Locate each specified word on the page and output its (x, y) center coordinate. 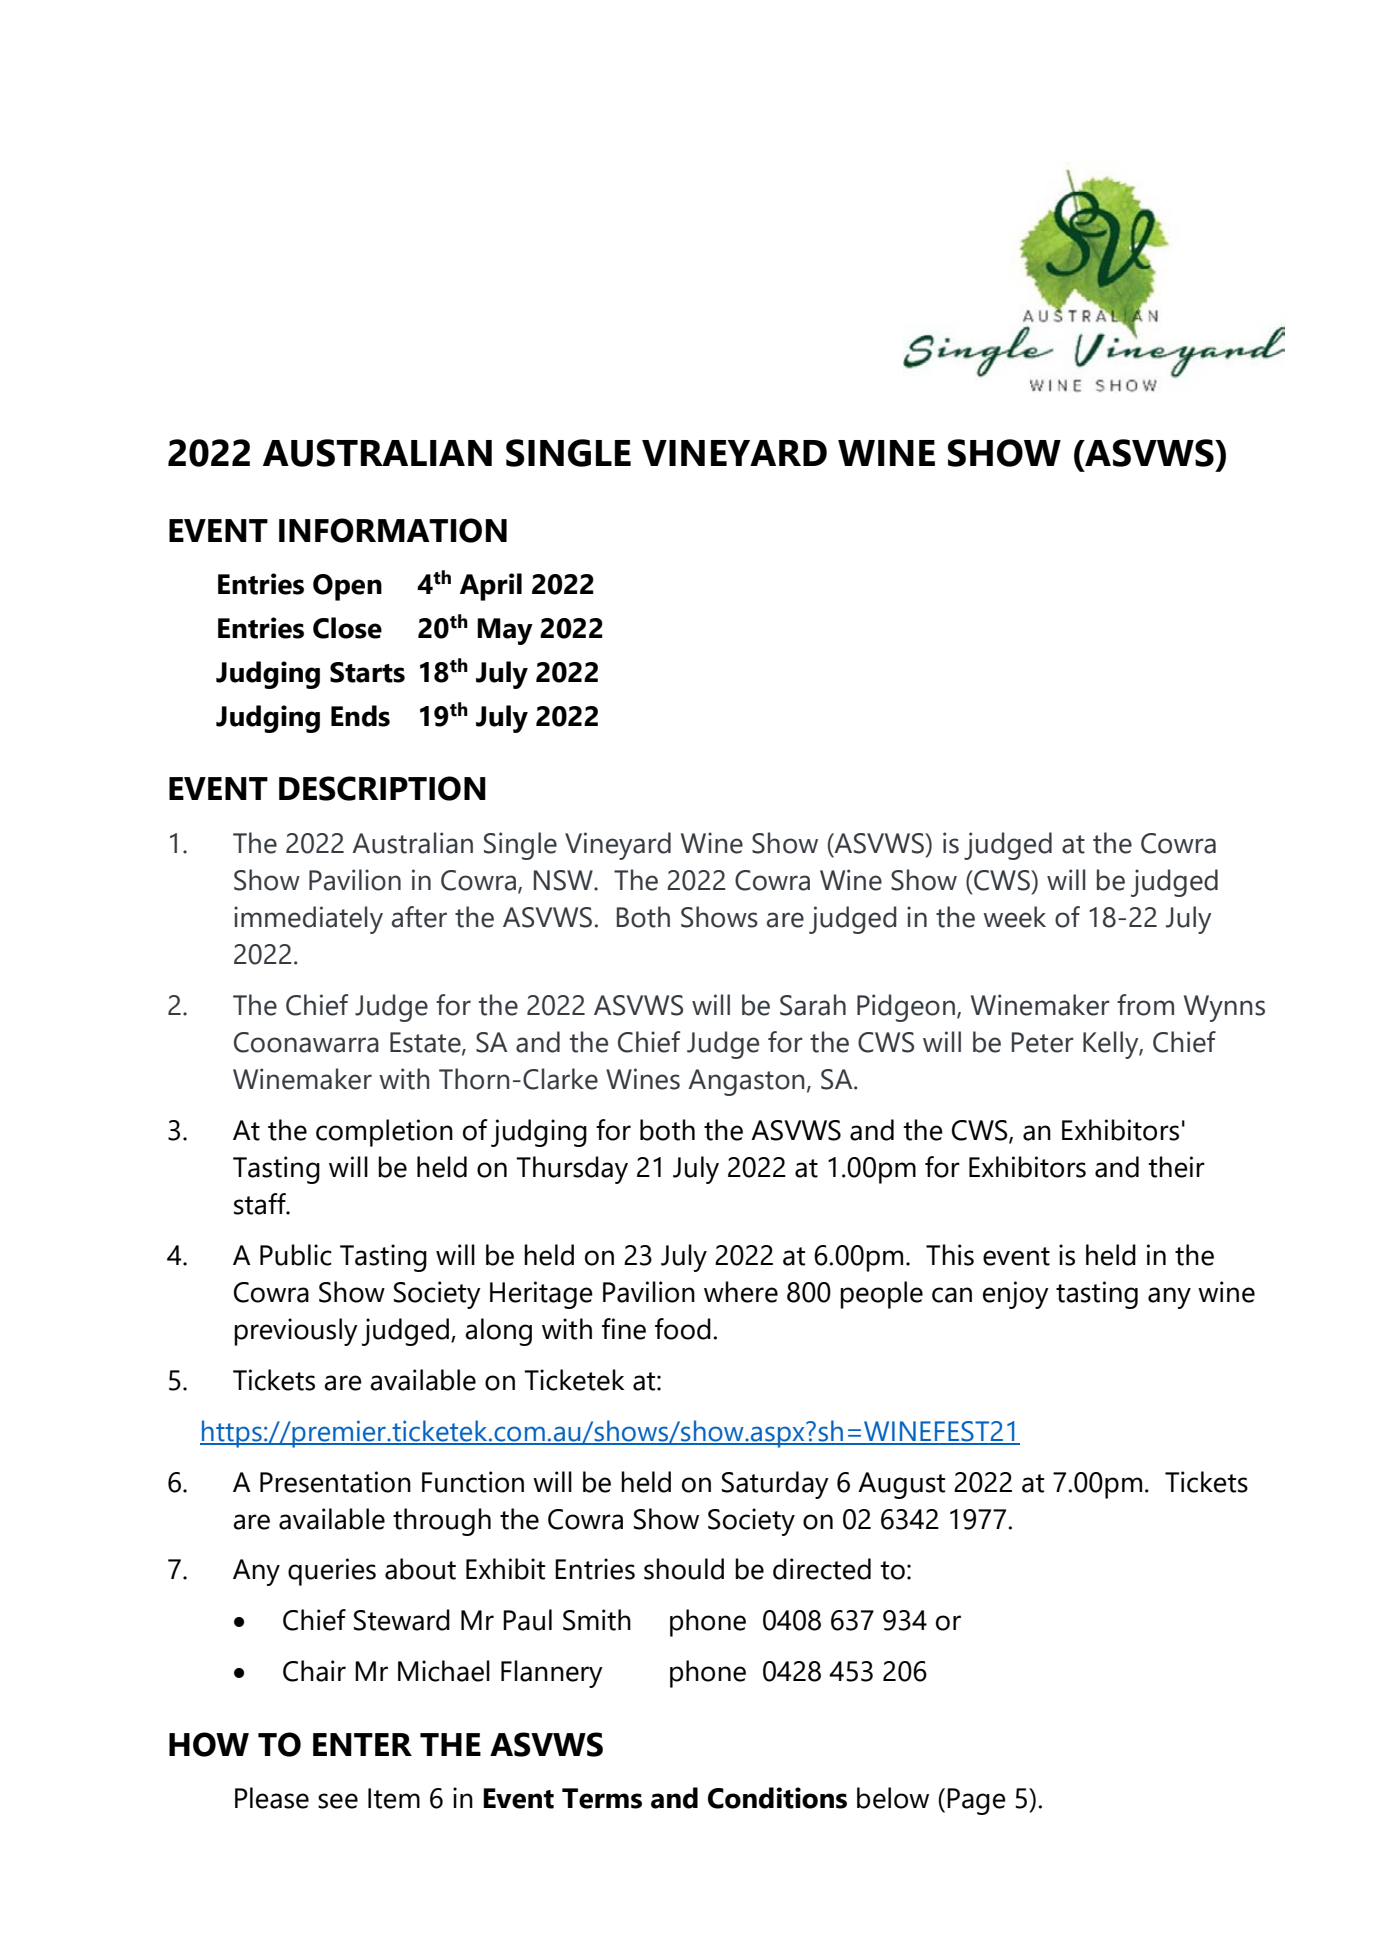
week (1014, 917)
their (1176, 1167)
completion (384, 1133)
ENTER (362, 1744)
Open (347, 587)
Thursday (572, 1170)
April (491, 587)
